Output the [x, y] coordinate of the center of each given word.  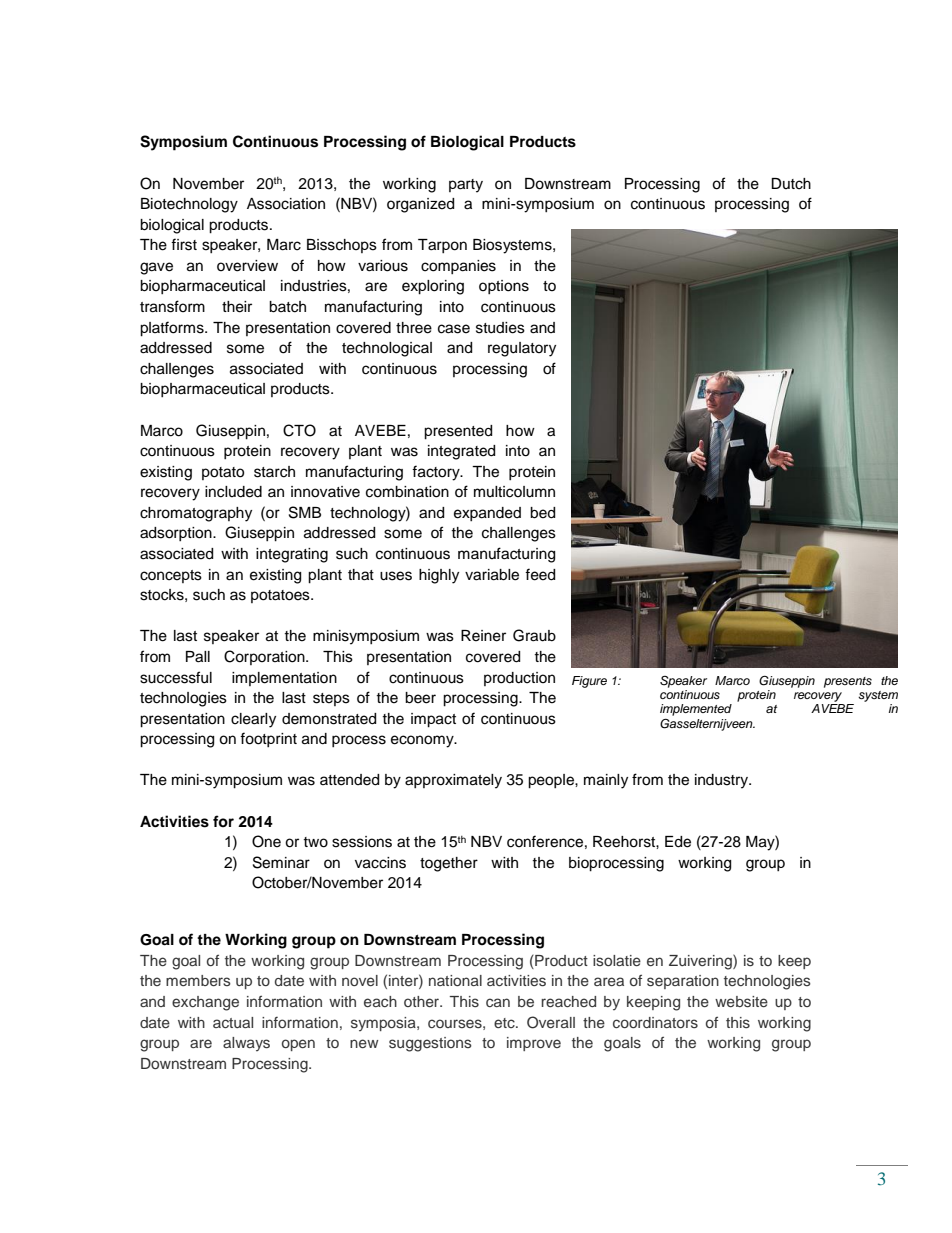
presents [848, 682]
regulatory [522, 349]
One [266, 841]
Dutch [791, 184]
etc [505, 1023]
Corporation [265, 657]
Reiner [483, 636]
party [466, 186]
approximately [453, 781]
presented [458, 432]
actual [233, 1022]
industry [723, 781]
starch [274, 472]
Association [286, 204]
